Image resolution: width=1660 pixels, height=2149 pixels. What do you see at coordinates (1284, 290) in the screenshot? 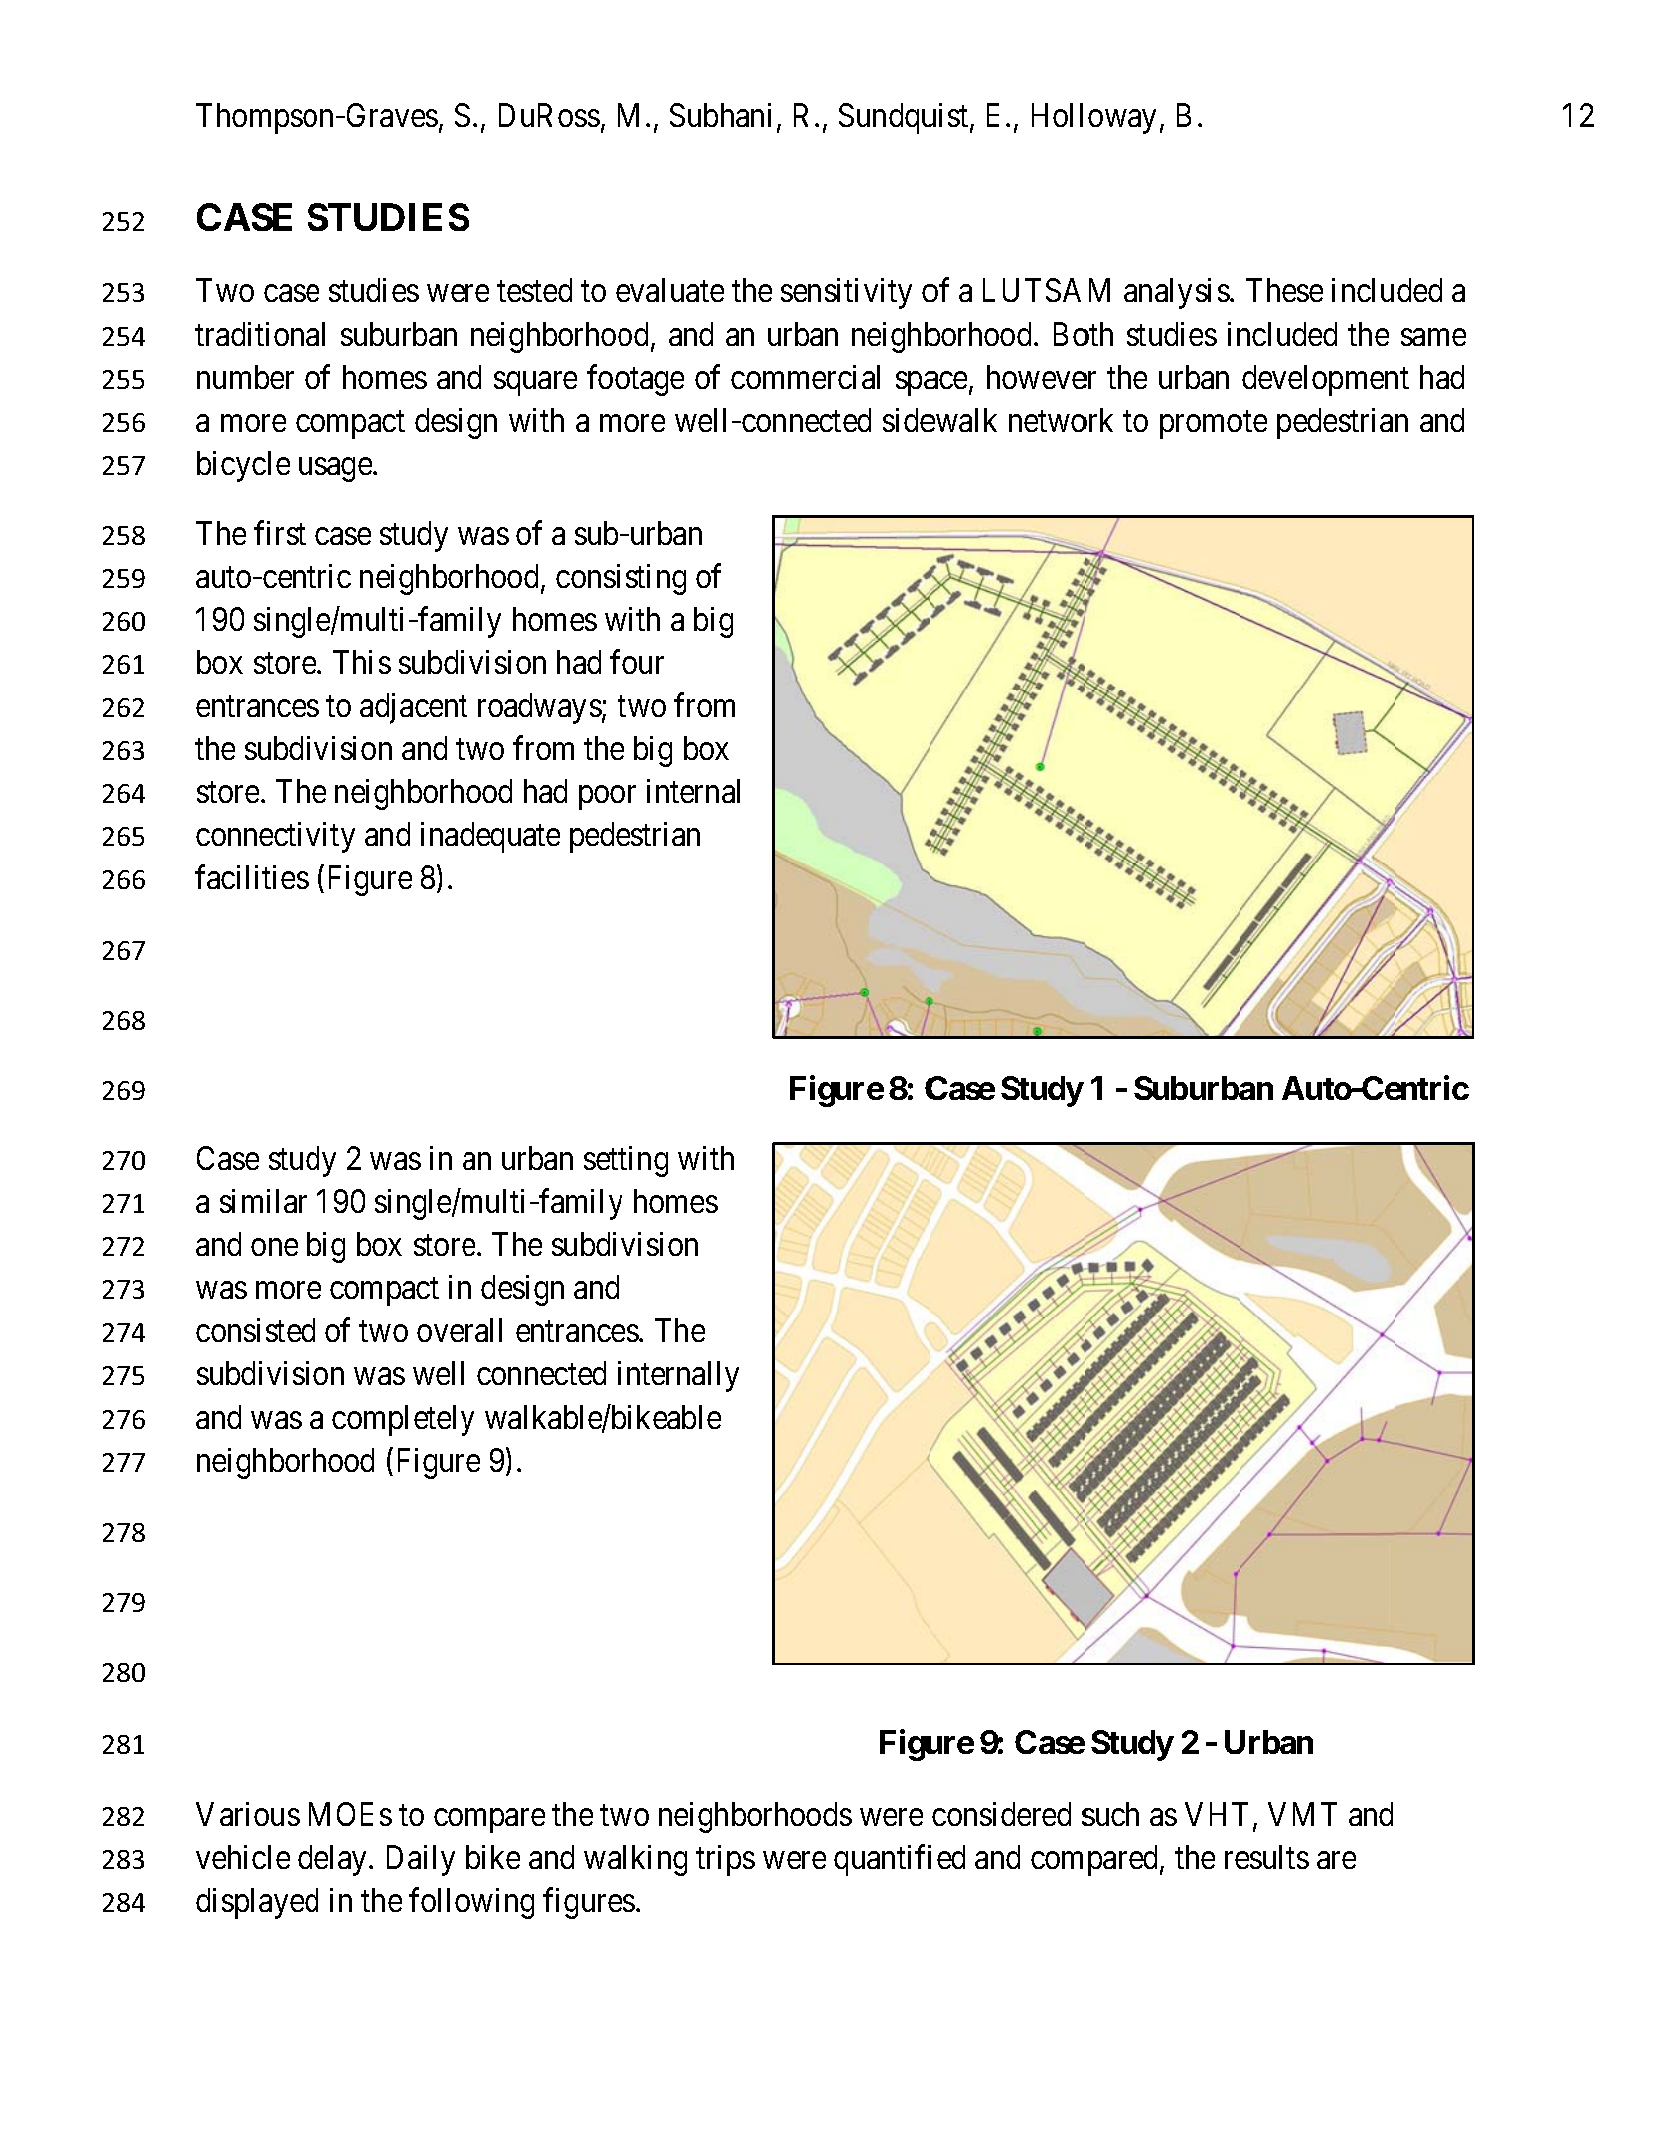
I see `These` at bounding box center [1284, 290].
